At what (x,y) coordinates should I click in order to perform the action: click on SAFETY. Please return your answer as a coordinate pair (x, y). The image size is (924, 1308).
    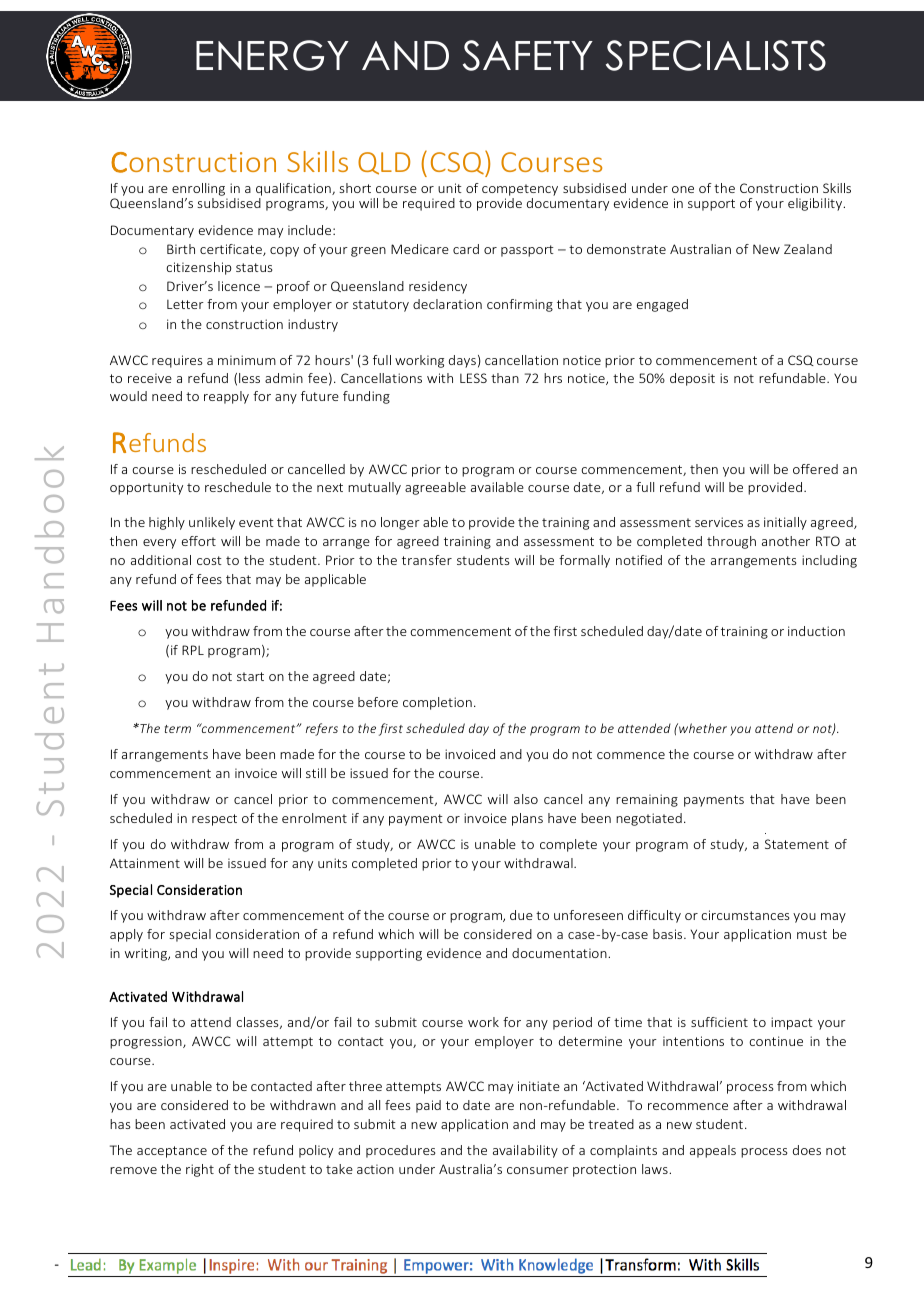
    Looking at the image, I should click on (528, 55).
